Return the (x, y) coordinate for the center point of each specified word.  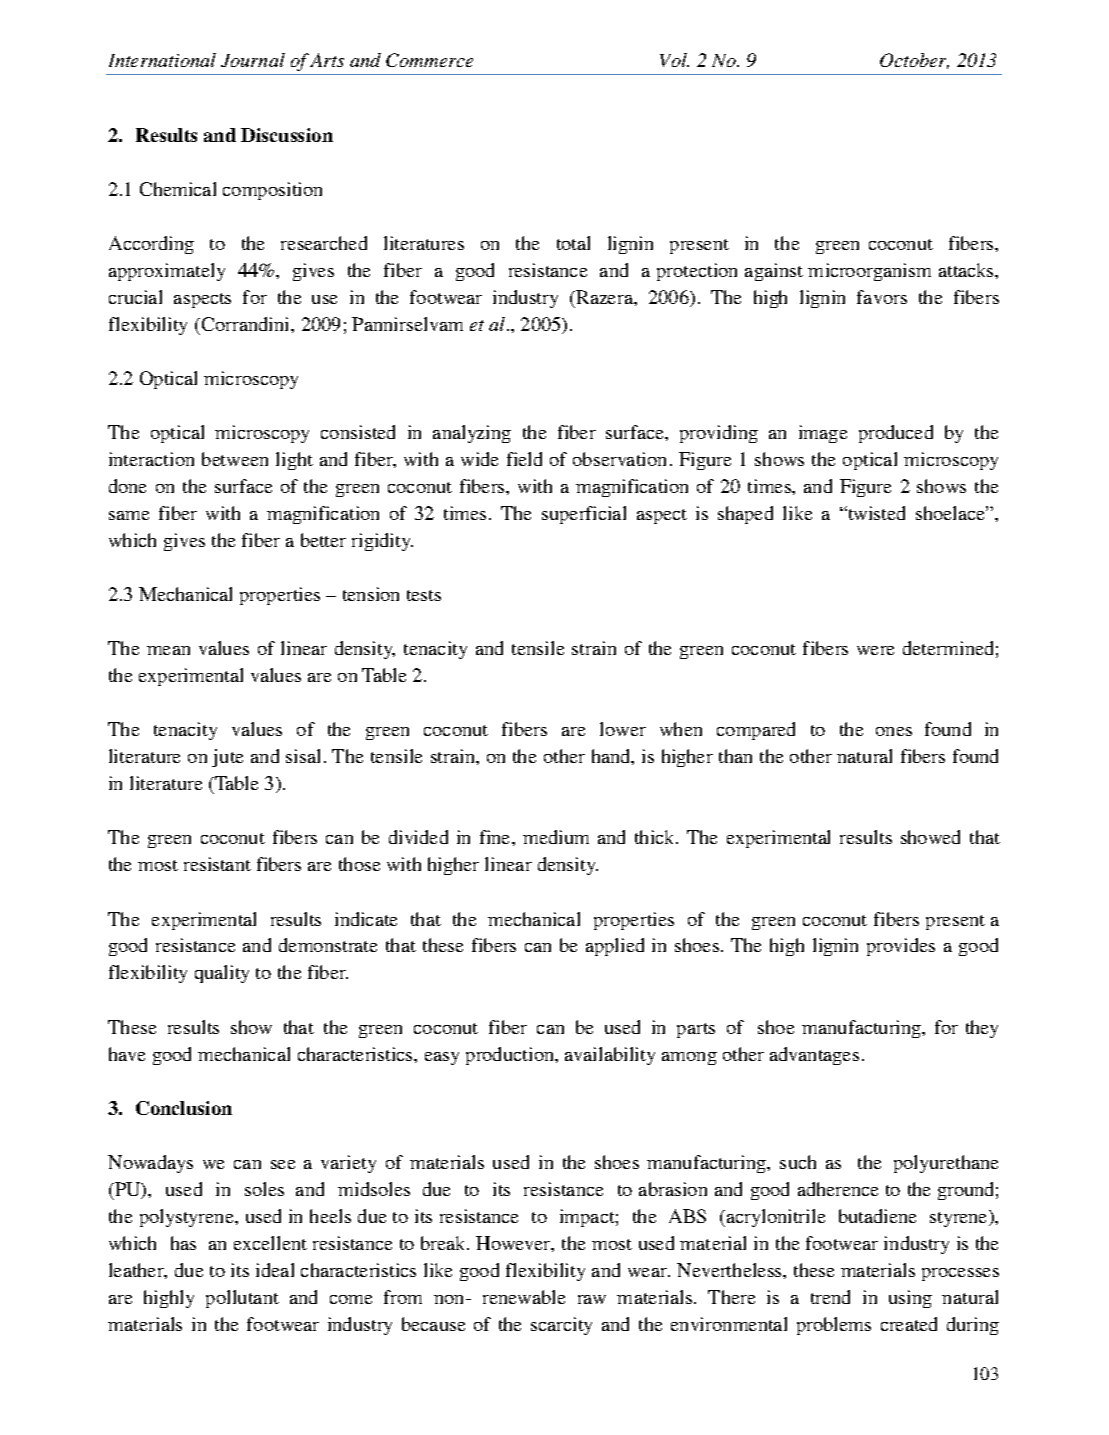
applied (615, 947)
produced (896, 434)
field (524, 459)
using (910, 1299)
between (235, 459)
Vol (674, 60)
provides (901, 947)
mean (168, 650)
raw (592, 1299)
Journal (253, 60)
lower (623, 729)
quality (222, 974)
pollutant (242, 1299)
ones (894, 731)
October (914, 61)
